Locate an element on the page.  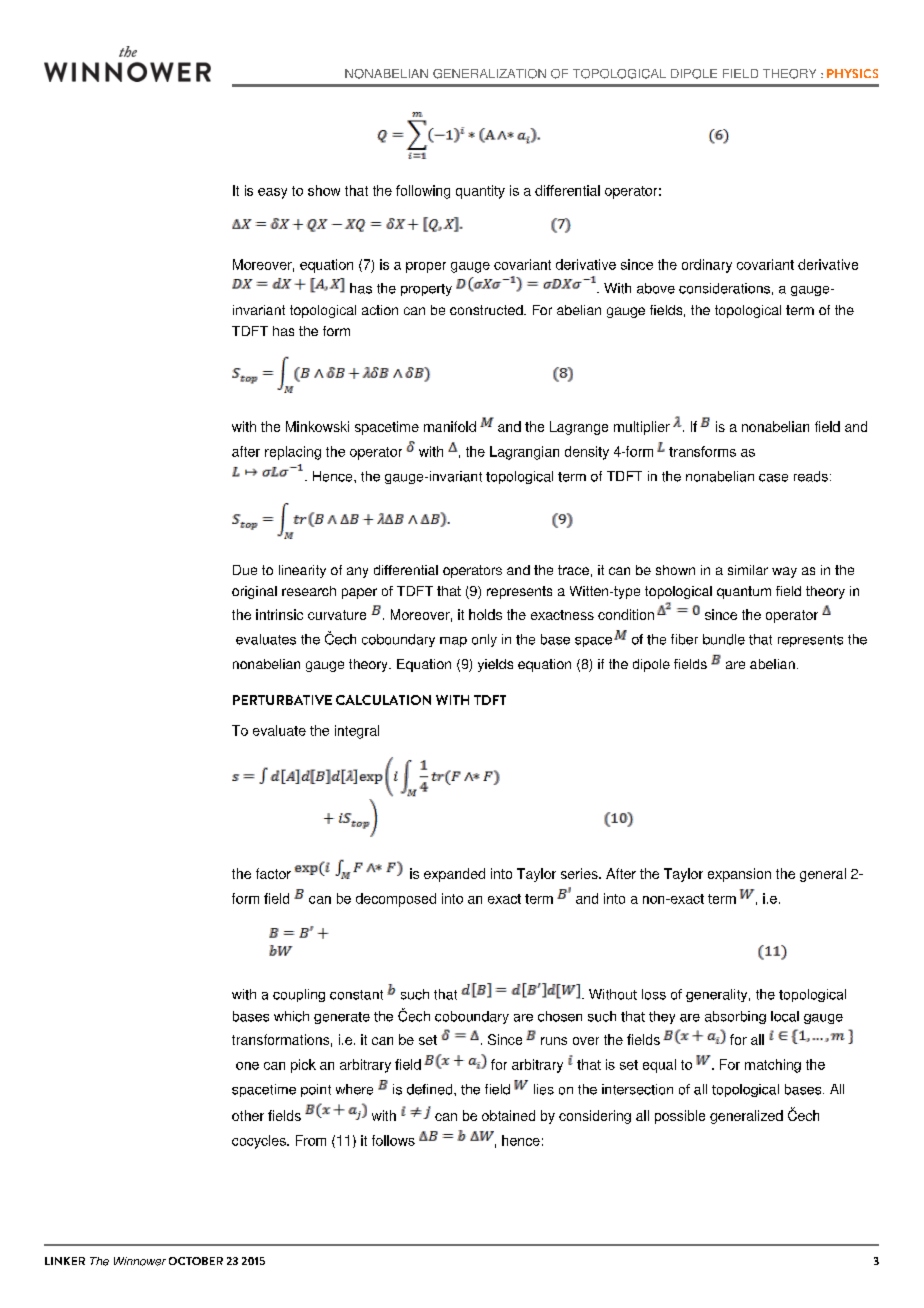
PHYSICS is located at coordinates (852, 73).
